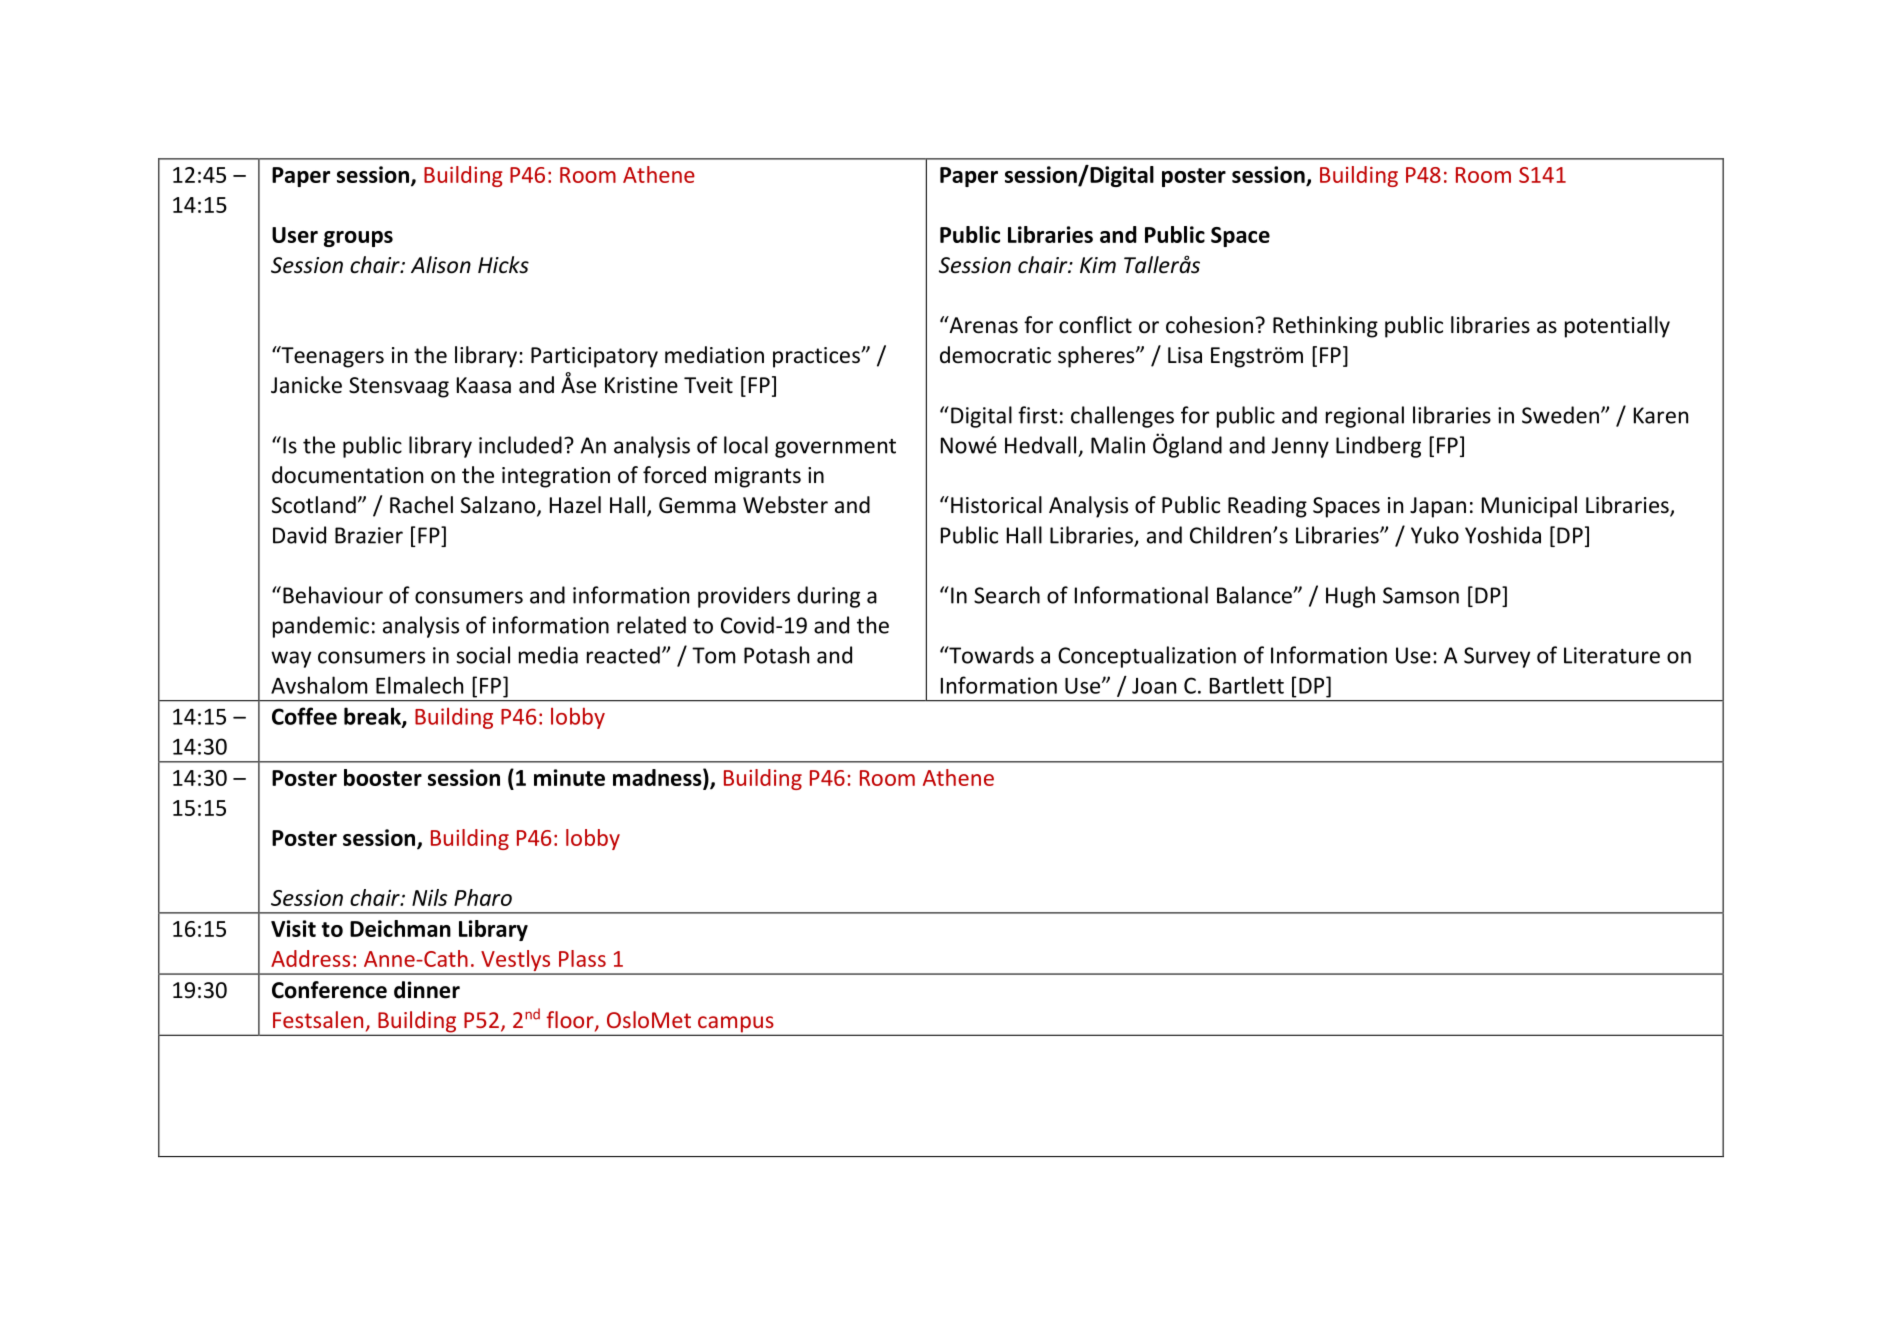  Describe the element at coordinates (441, 265) in the image. I see `Alison` at that location.
